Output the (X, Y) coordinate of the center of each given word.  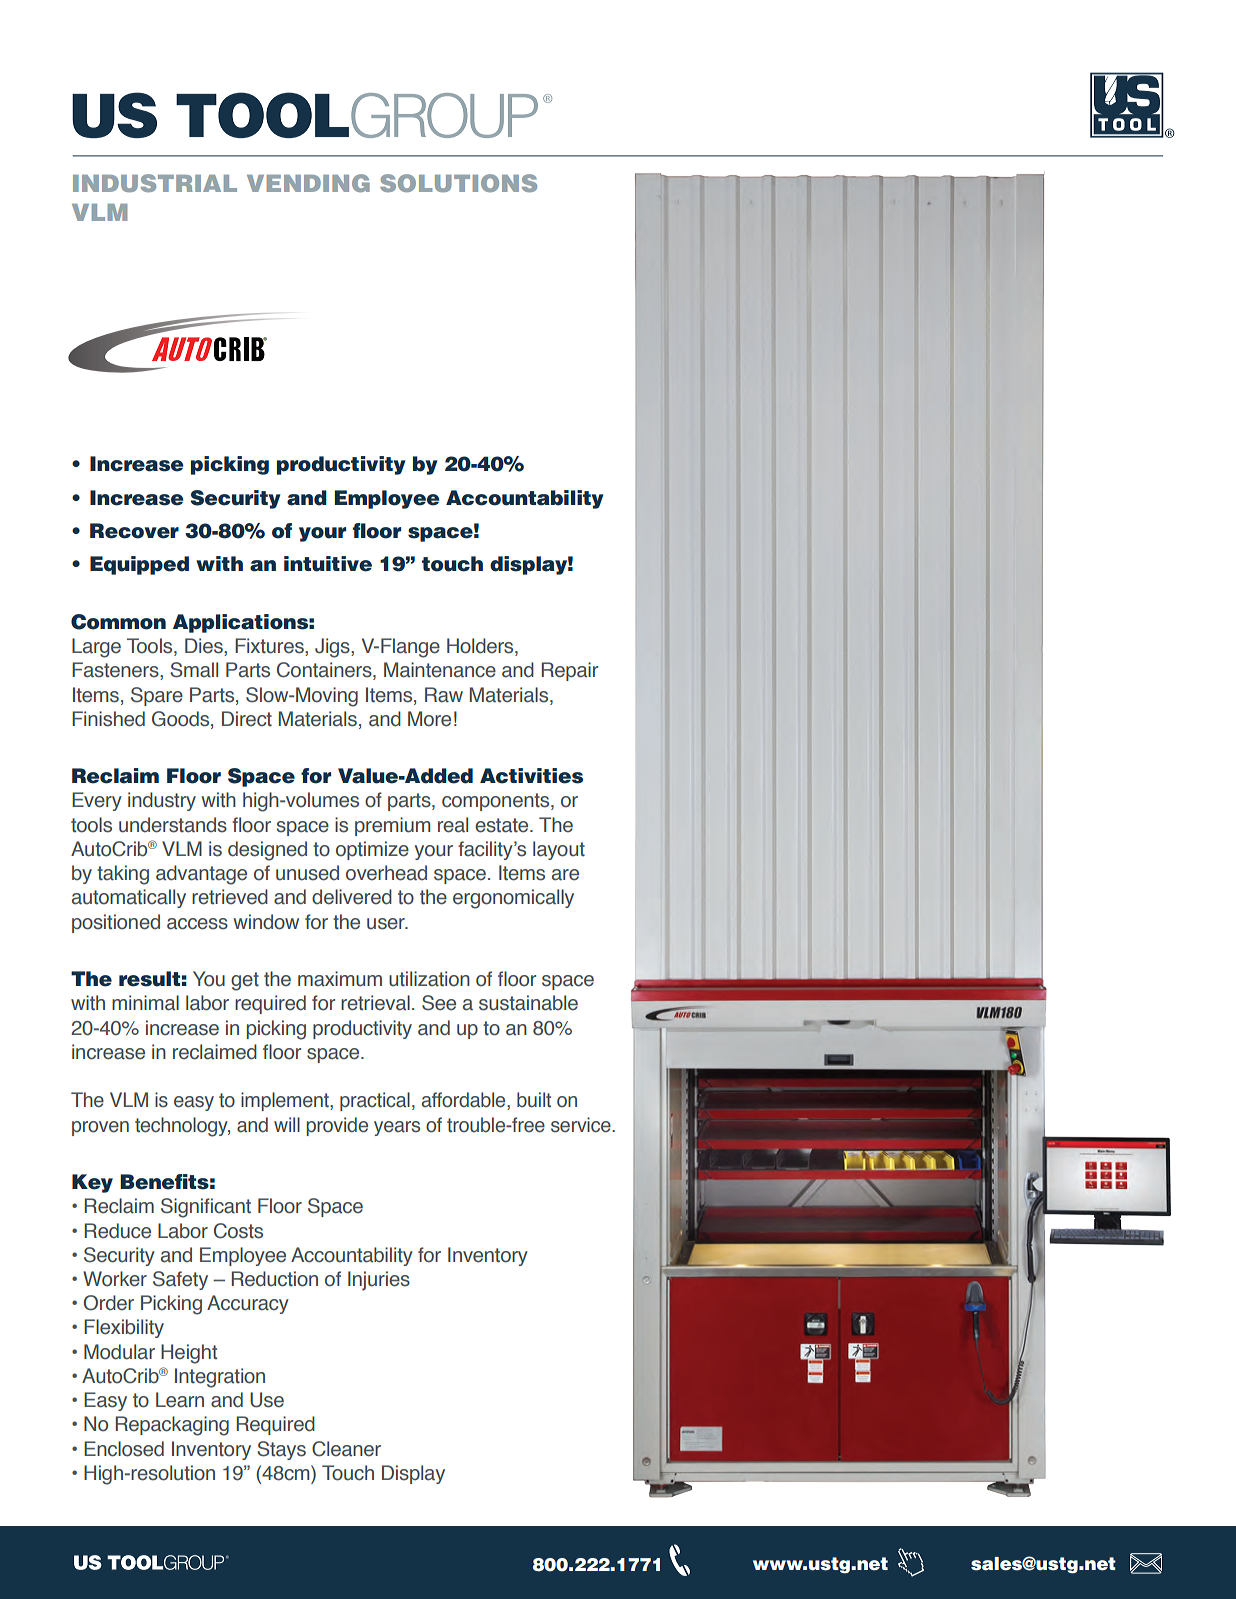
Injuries (379, 1281)
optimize (372, 850)
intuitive (328, 564)
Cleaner (346, 1449)
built (534, 1100)
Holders (481, 647)
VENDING (308, 183)
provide (337, 1126)
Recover (134, 531)
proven (100, 1128)
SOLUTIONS (458, 183)
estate (503, 825)
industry (162, 801)
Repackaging (172, 1426)
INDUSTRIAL (155, 183)
